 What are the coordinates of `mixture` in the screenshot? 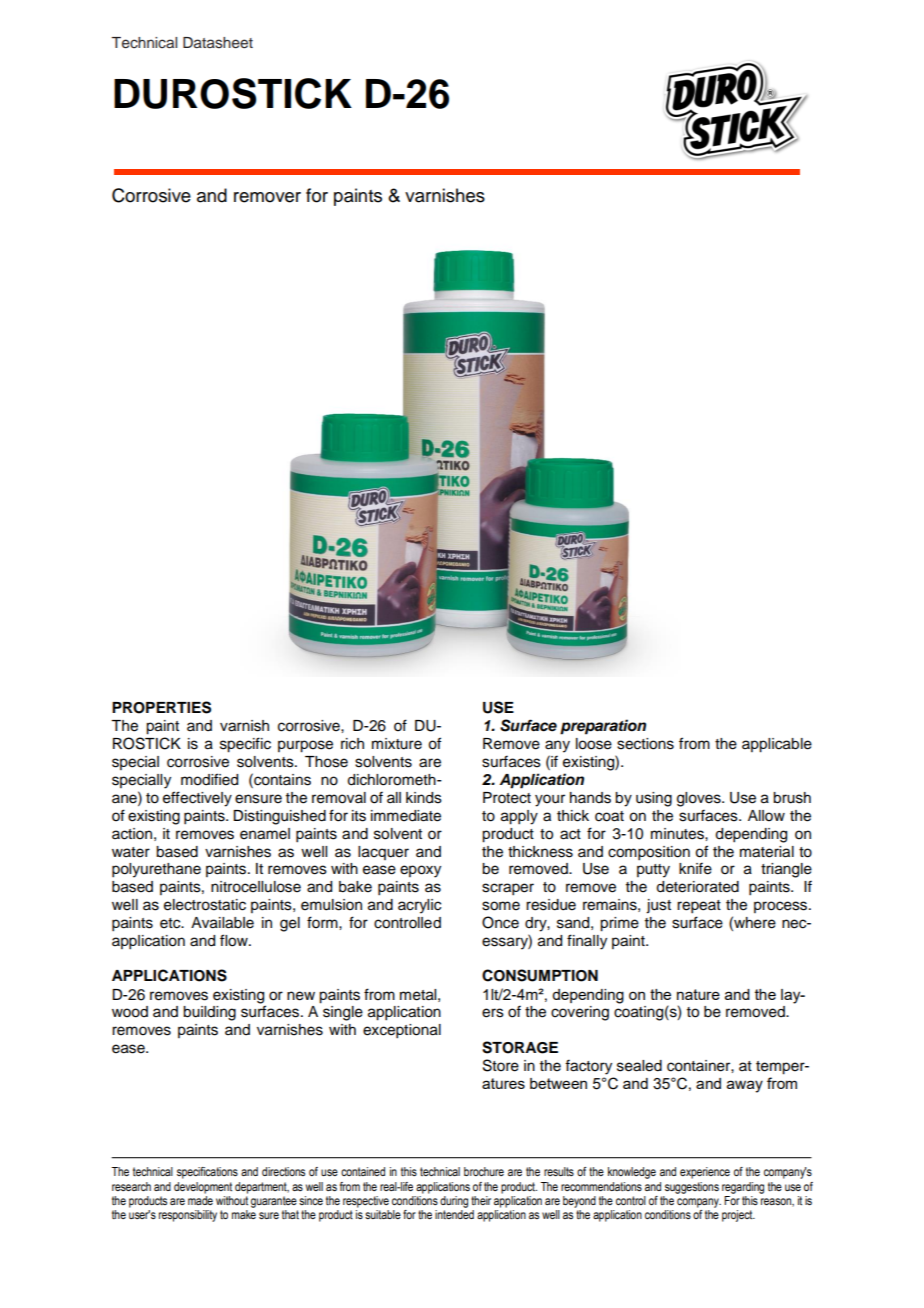 It's located at (397, 744).
